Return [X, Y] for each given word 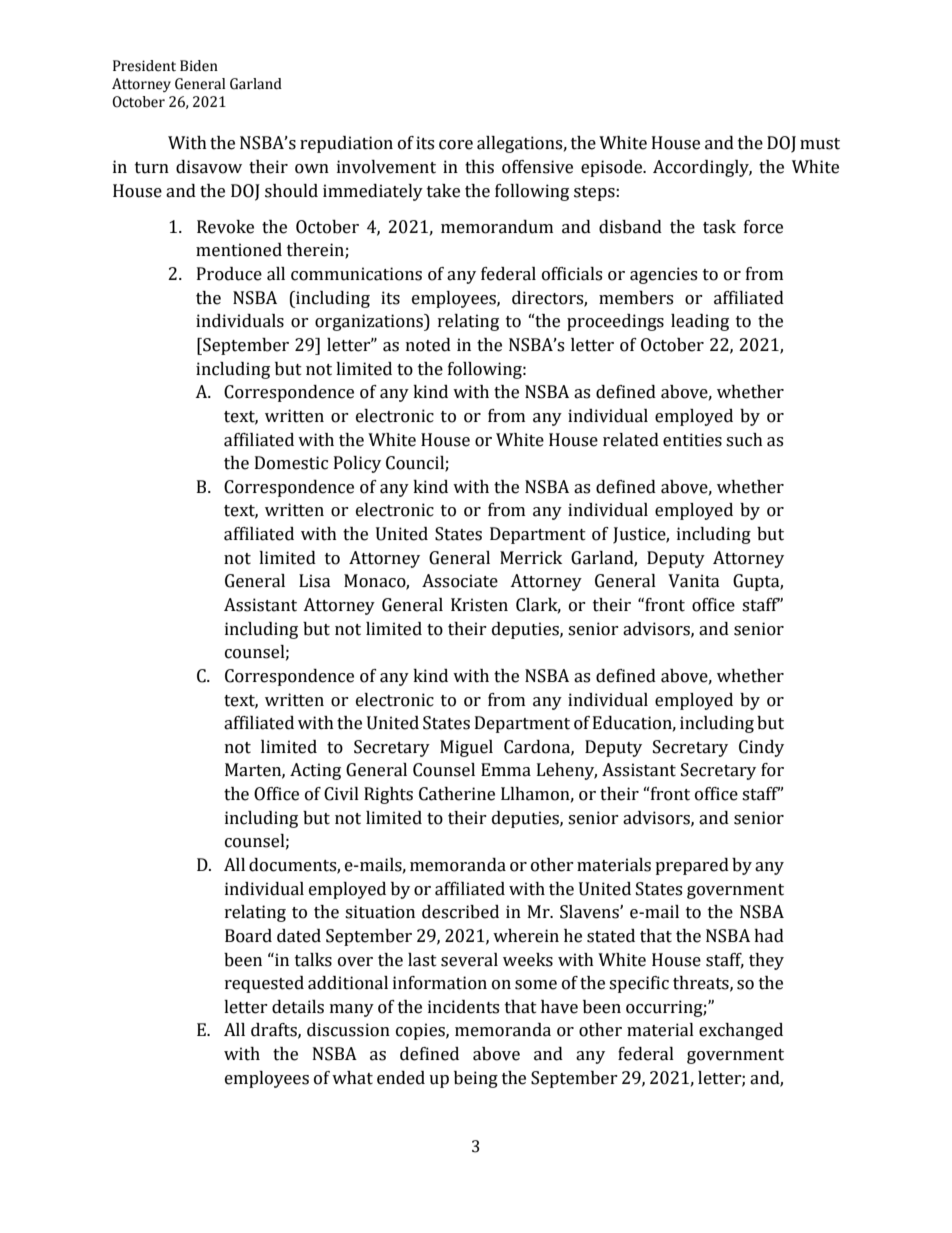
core [456, 145]
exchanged [741, 1031]
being [476, 1079]
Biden [199, 66]
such [744, 440]
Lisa [315, 581]
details [298, 1007]
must [820, 144]
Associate [460, 581]
